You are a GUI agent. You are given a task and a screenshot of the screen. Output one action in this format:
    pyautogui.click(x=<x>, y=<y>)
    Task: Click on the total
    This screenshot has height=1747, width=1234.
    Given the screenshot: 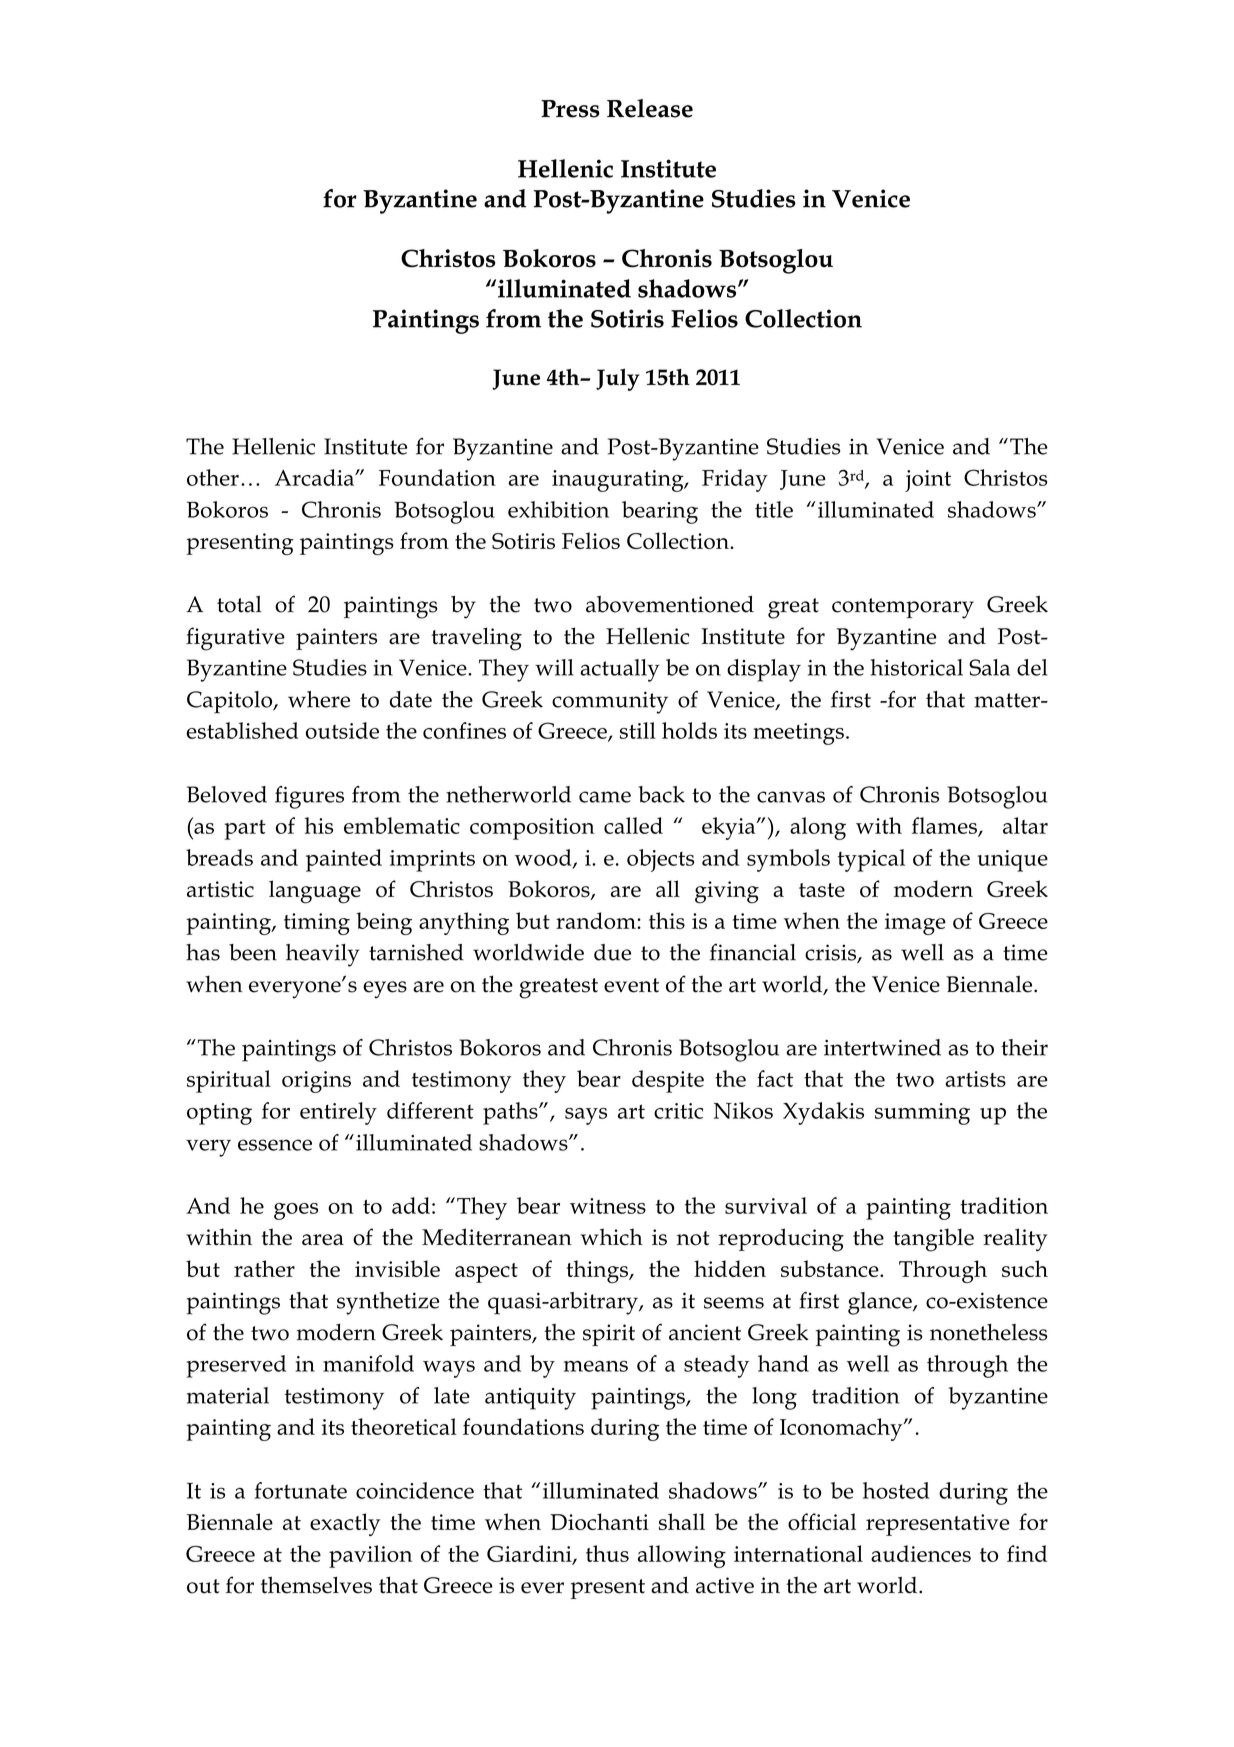 What is the action you would take?
    pyautogui.click(x=239, y=604)
